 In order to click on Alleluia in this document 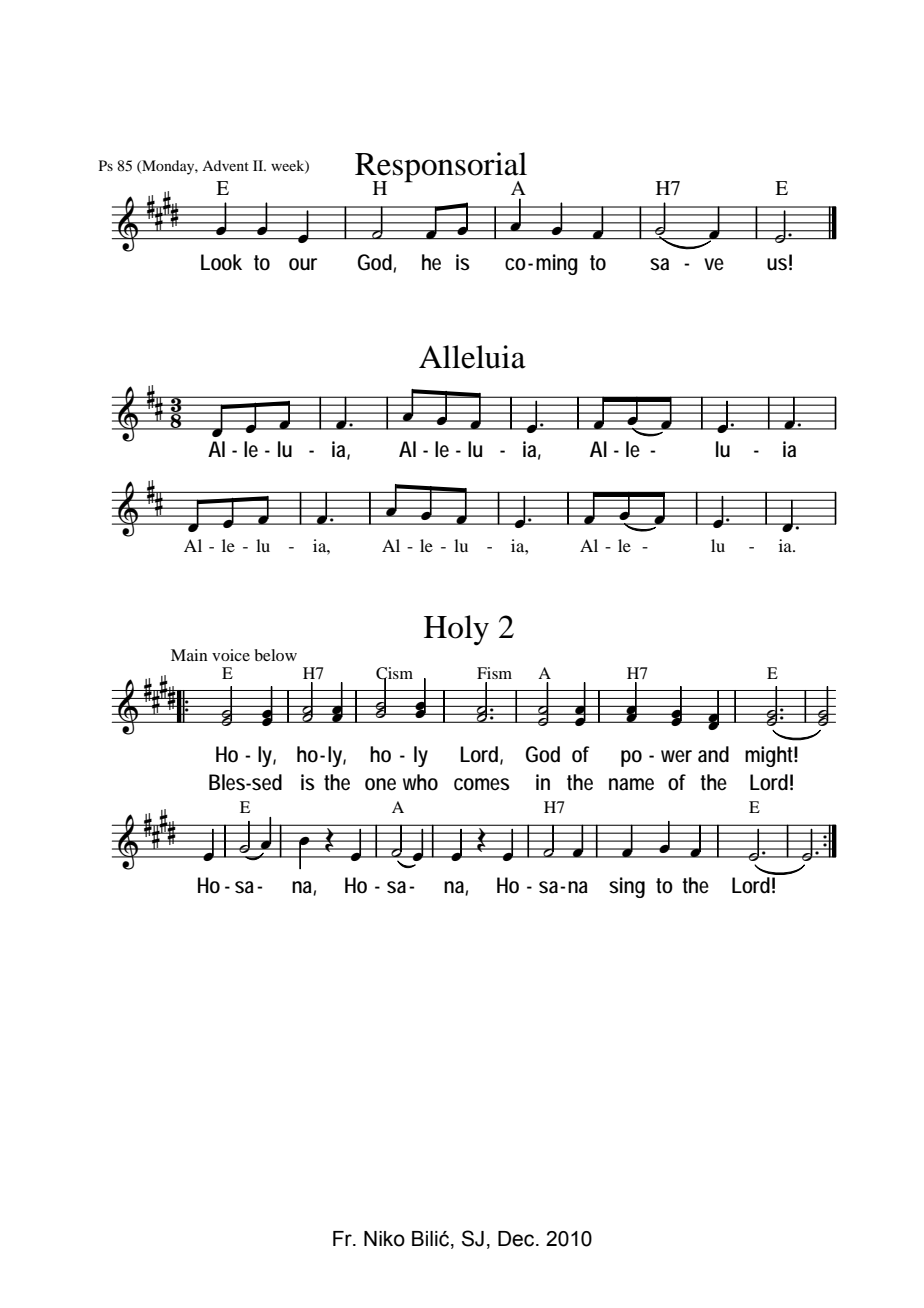, I will do `click(472, 357)`.
